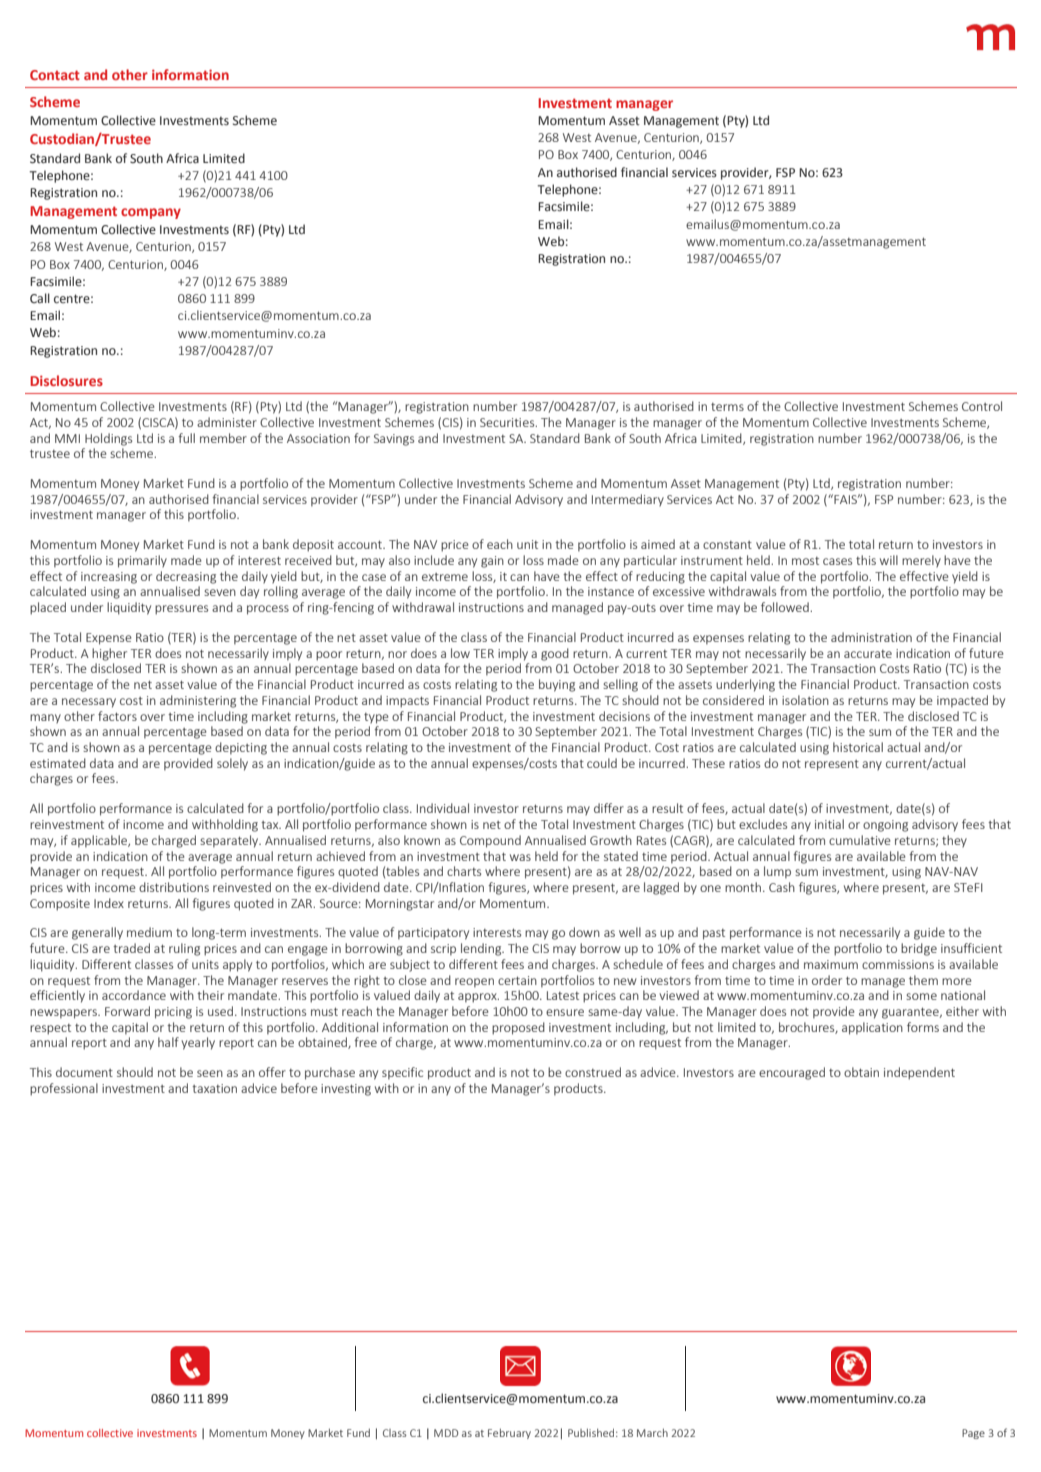  What do you see at coordinates (117, 716) in the screenshot?
I see `factors` at bounding box center [117, 716].
